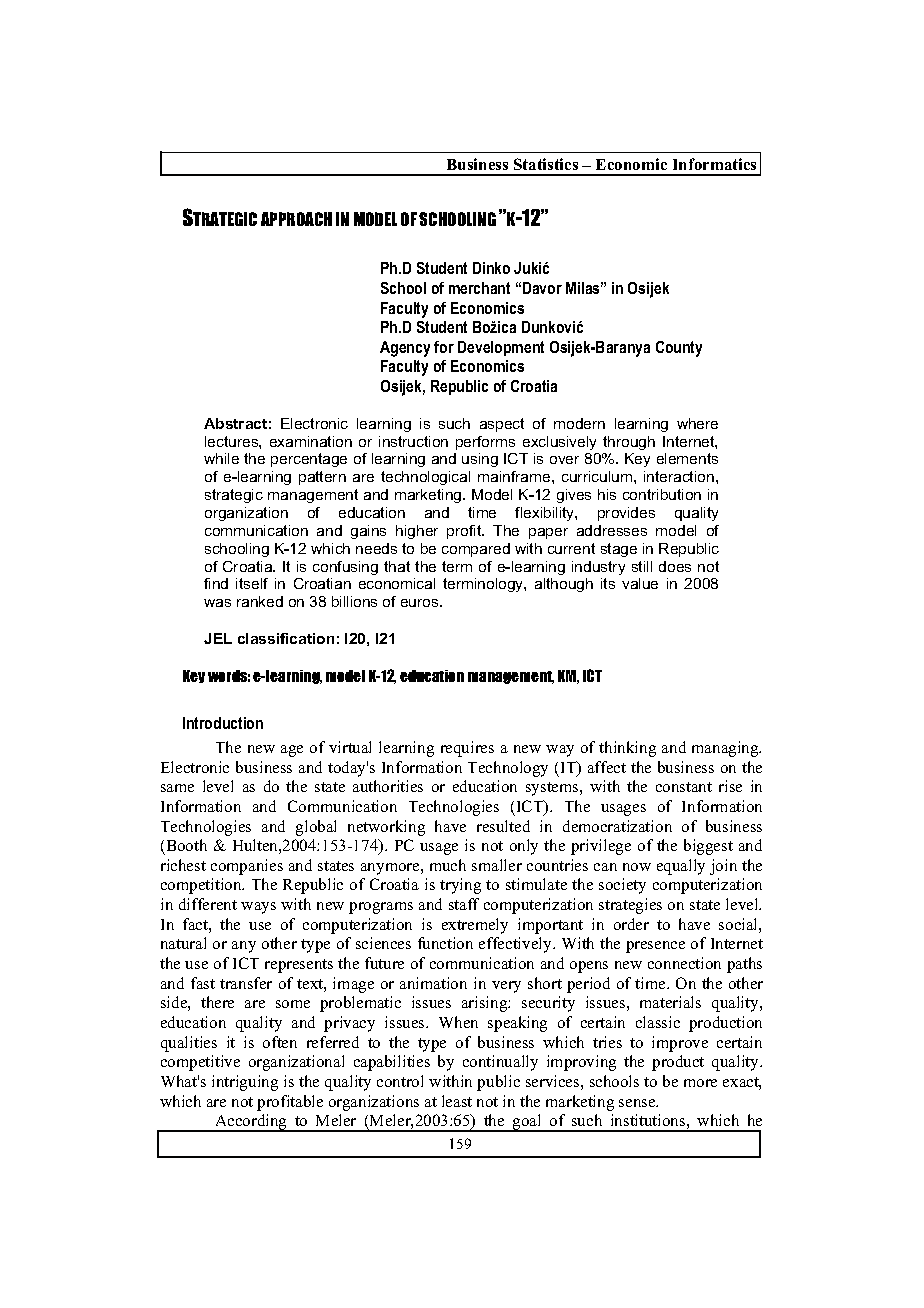 The height and width of the screenshot is (1308, 924). Describe the element at coordinates (397, 566) in the screenshot. I see `that` at that location.
